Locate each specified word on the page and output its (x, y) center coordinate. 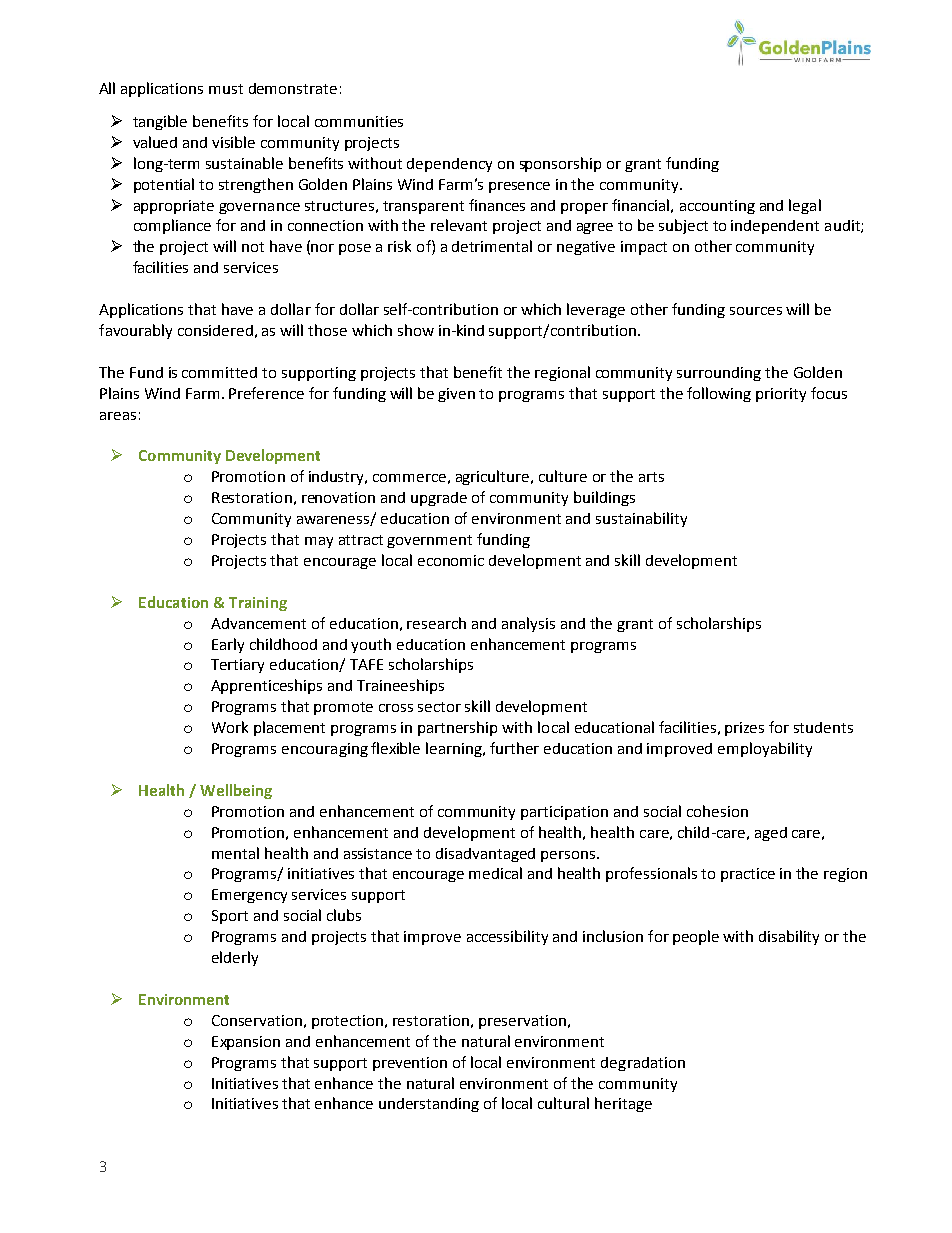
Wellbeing (236, 791)
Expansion (246, 1043)
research (436, 623)
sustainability (641, 519)
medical (495, 873)
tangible (160, 122)
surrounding (719, 374)
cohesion (717, 811)
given (456, 395)
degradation (643, 1064)
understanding (429, 1105)
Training (258, 604)
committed (219, 372)
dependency (449, 165)
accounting (717, 207)
